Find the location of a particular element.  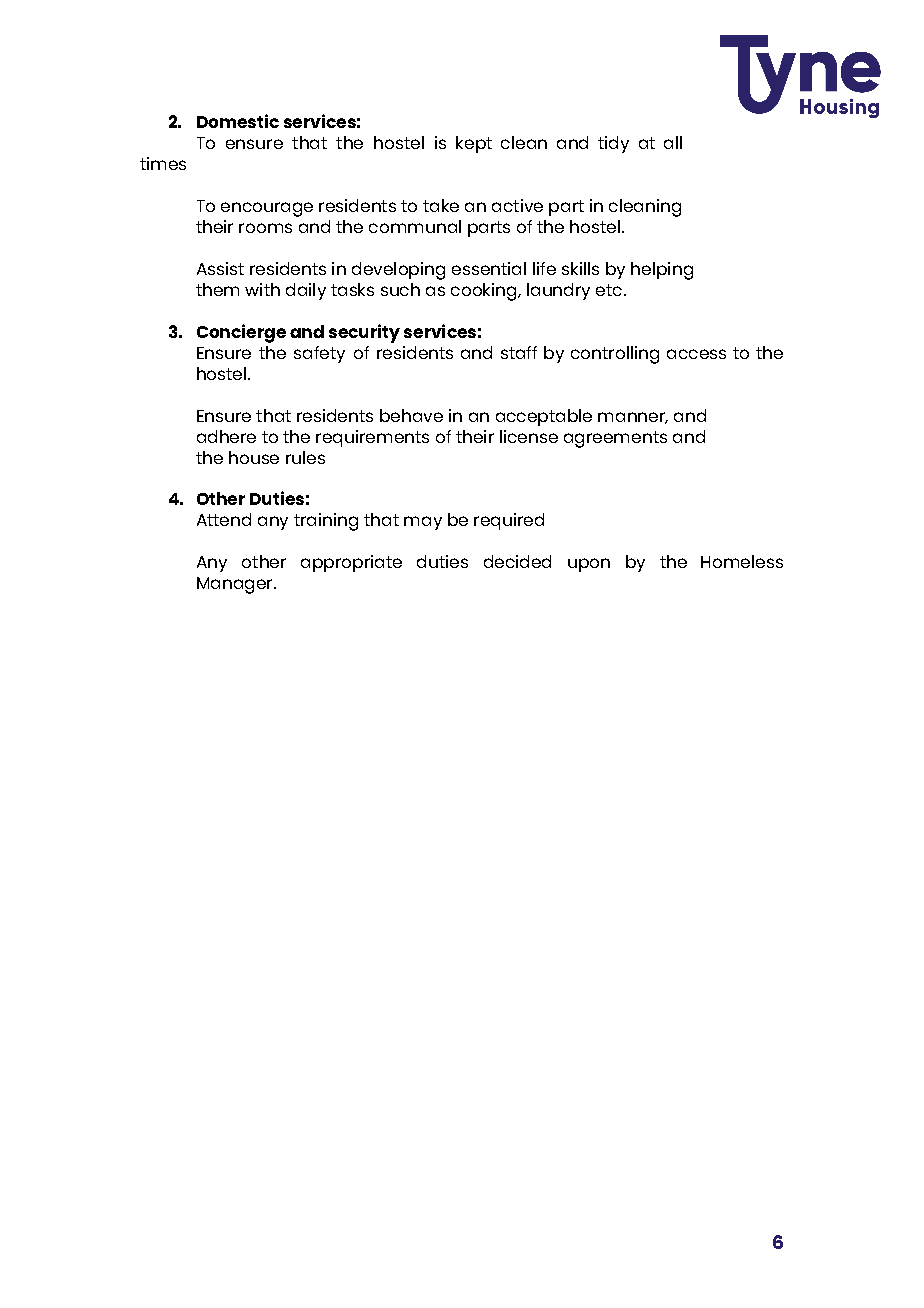

behave is located at coordinates (411, 415).
